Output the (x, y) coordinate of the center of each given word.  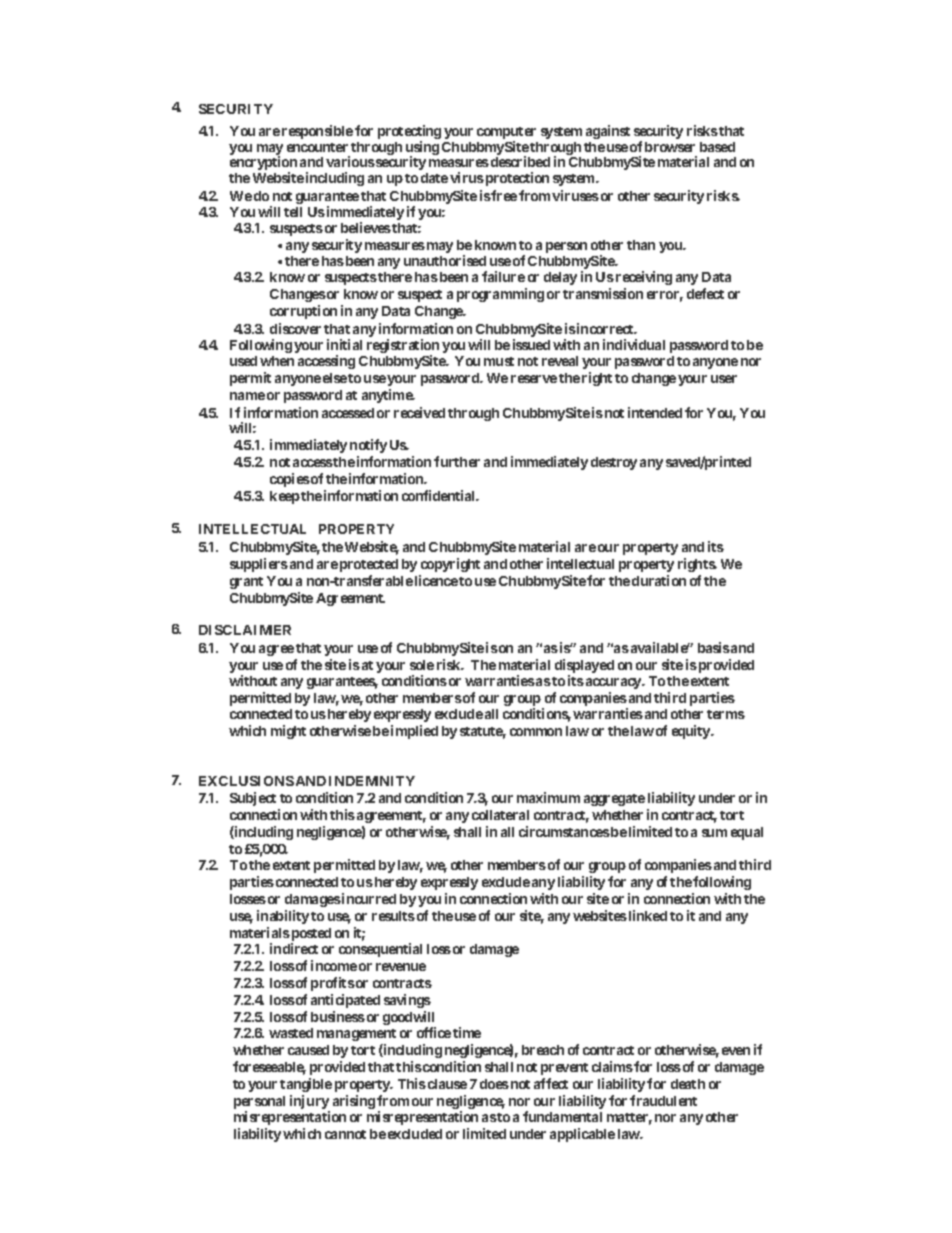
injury (309, 1102)
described (519, 161)
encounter (317, 147)
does (494, 1084)
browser (670, 147)
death (688, 1084)
